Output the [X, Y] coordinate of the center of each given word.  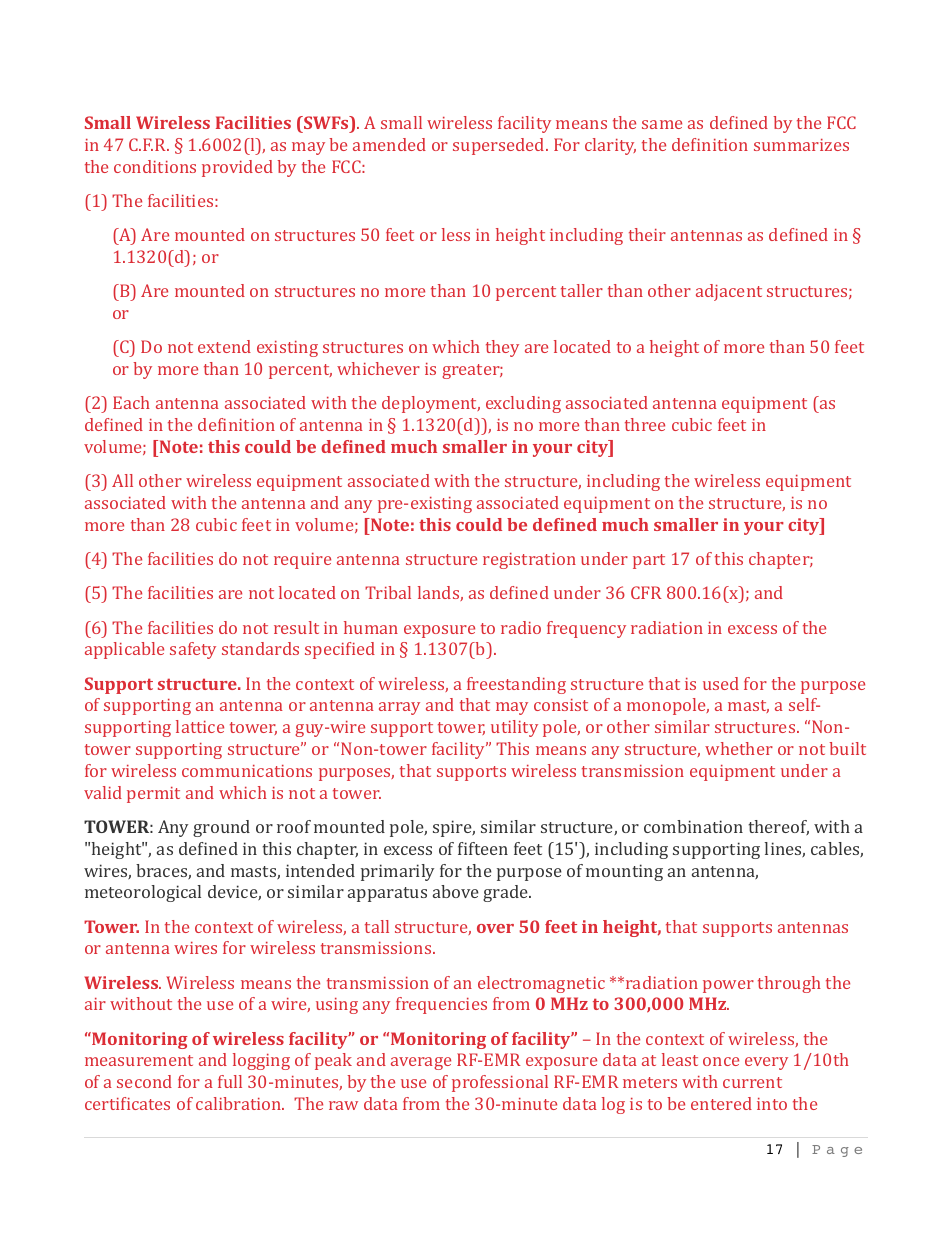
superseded [500, 146]
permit [153, 795]
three [645, 424]
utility [514, 728]
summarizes [801, 145]
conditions [155, 166]
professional [500, 1083]
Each [131, 402]
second [144, 1081]
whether [739, 748]
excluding [523, 404]
